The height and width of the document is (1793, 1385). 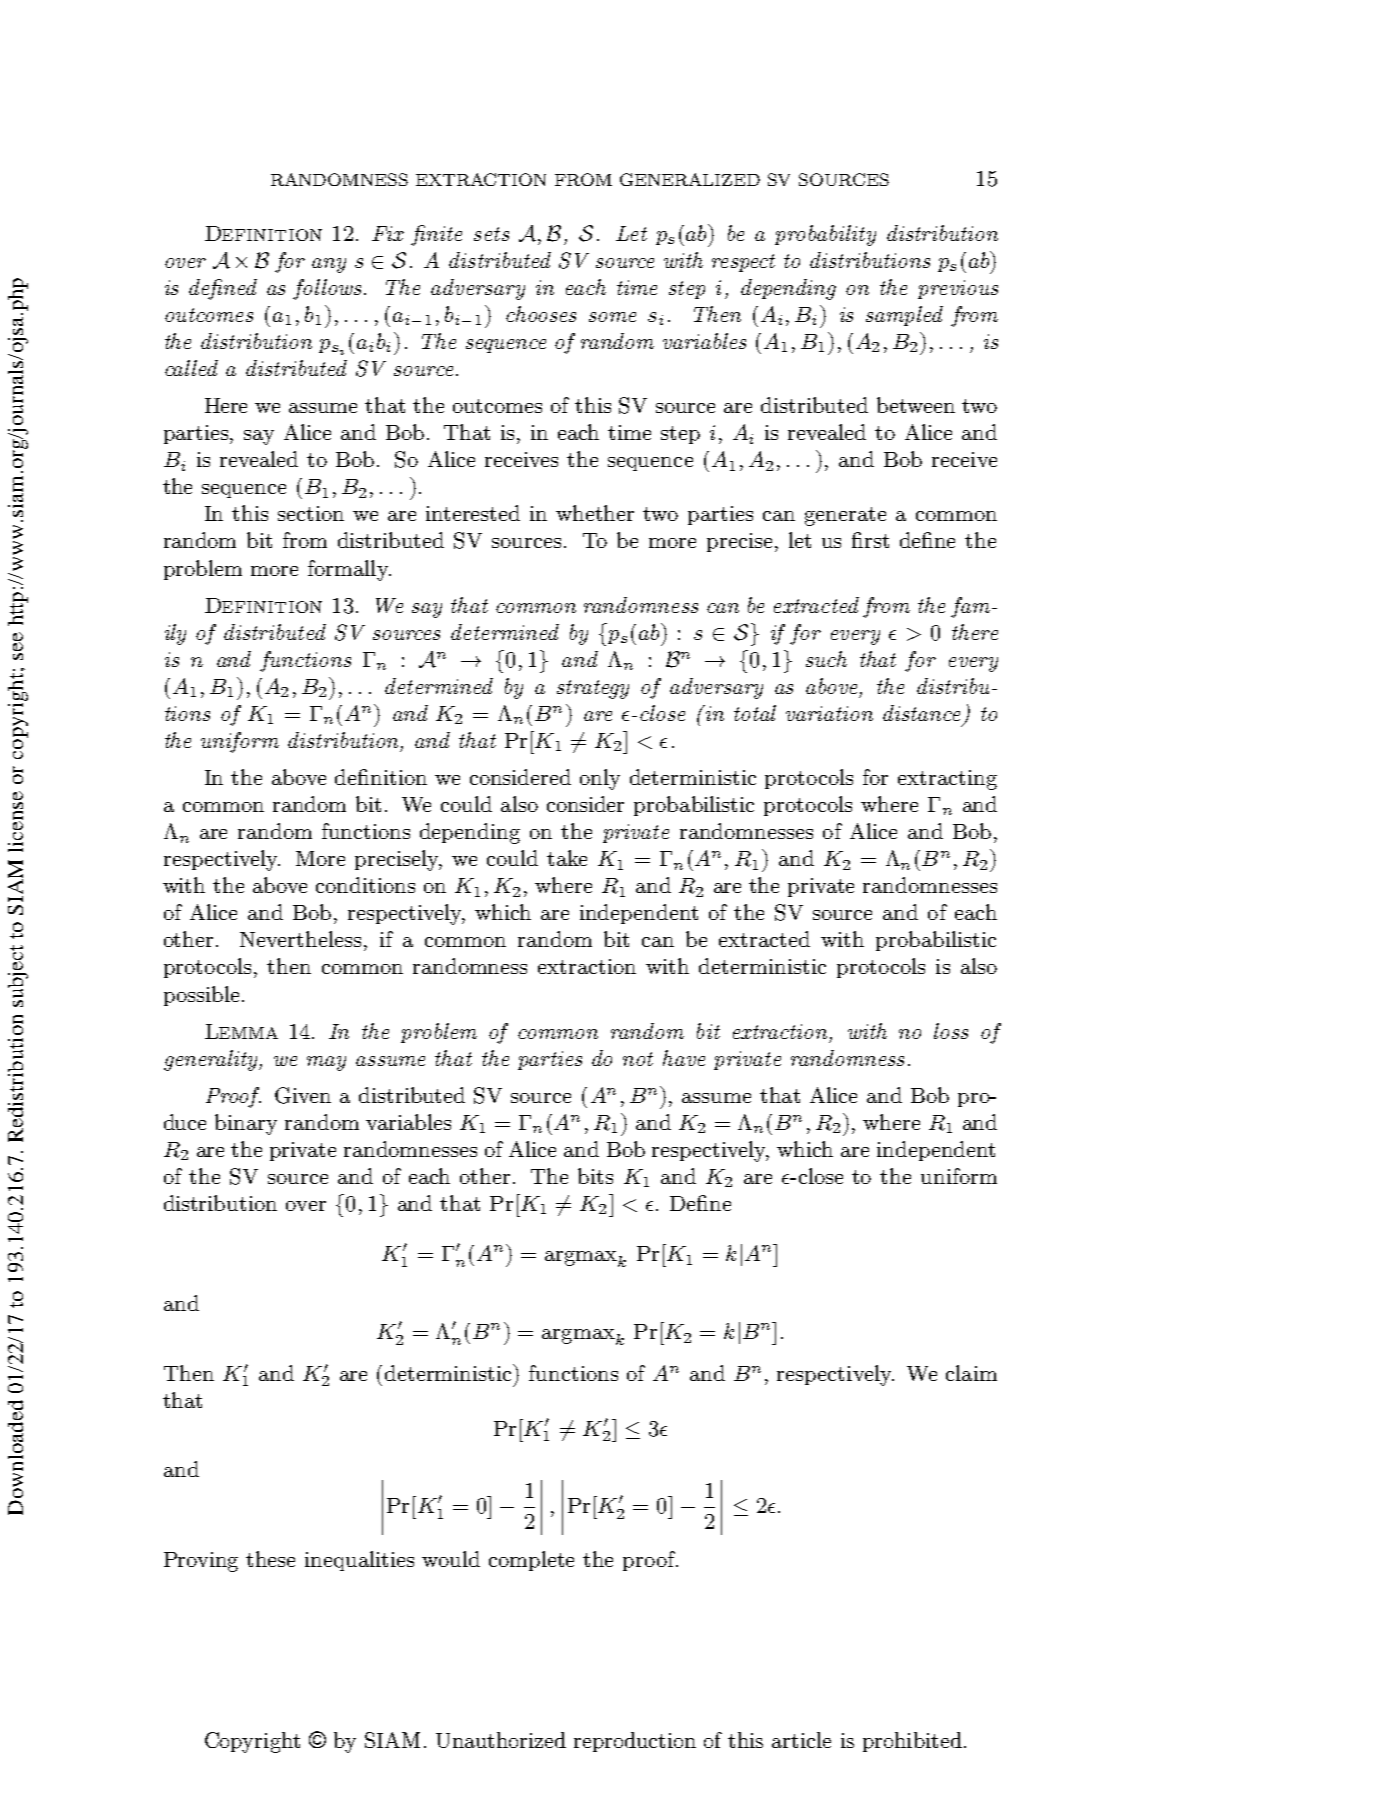 I want to click on distance, so click(x=921, y=713).
